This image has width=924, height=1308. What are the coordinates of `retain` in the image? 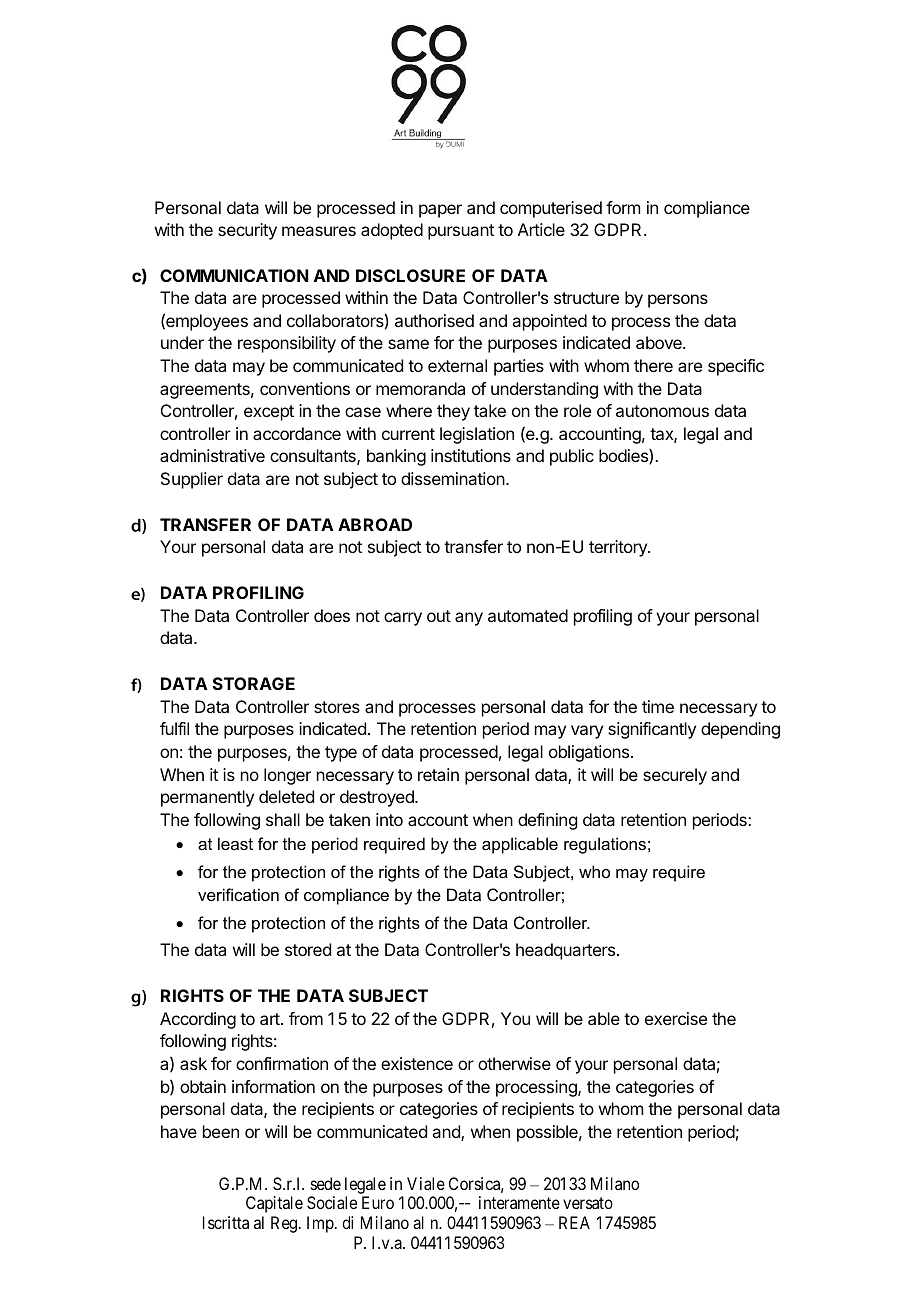 It's located at (438, 774).
